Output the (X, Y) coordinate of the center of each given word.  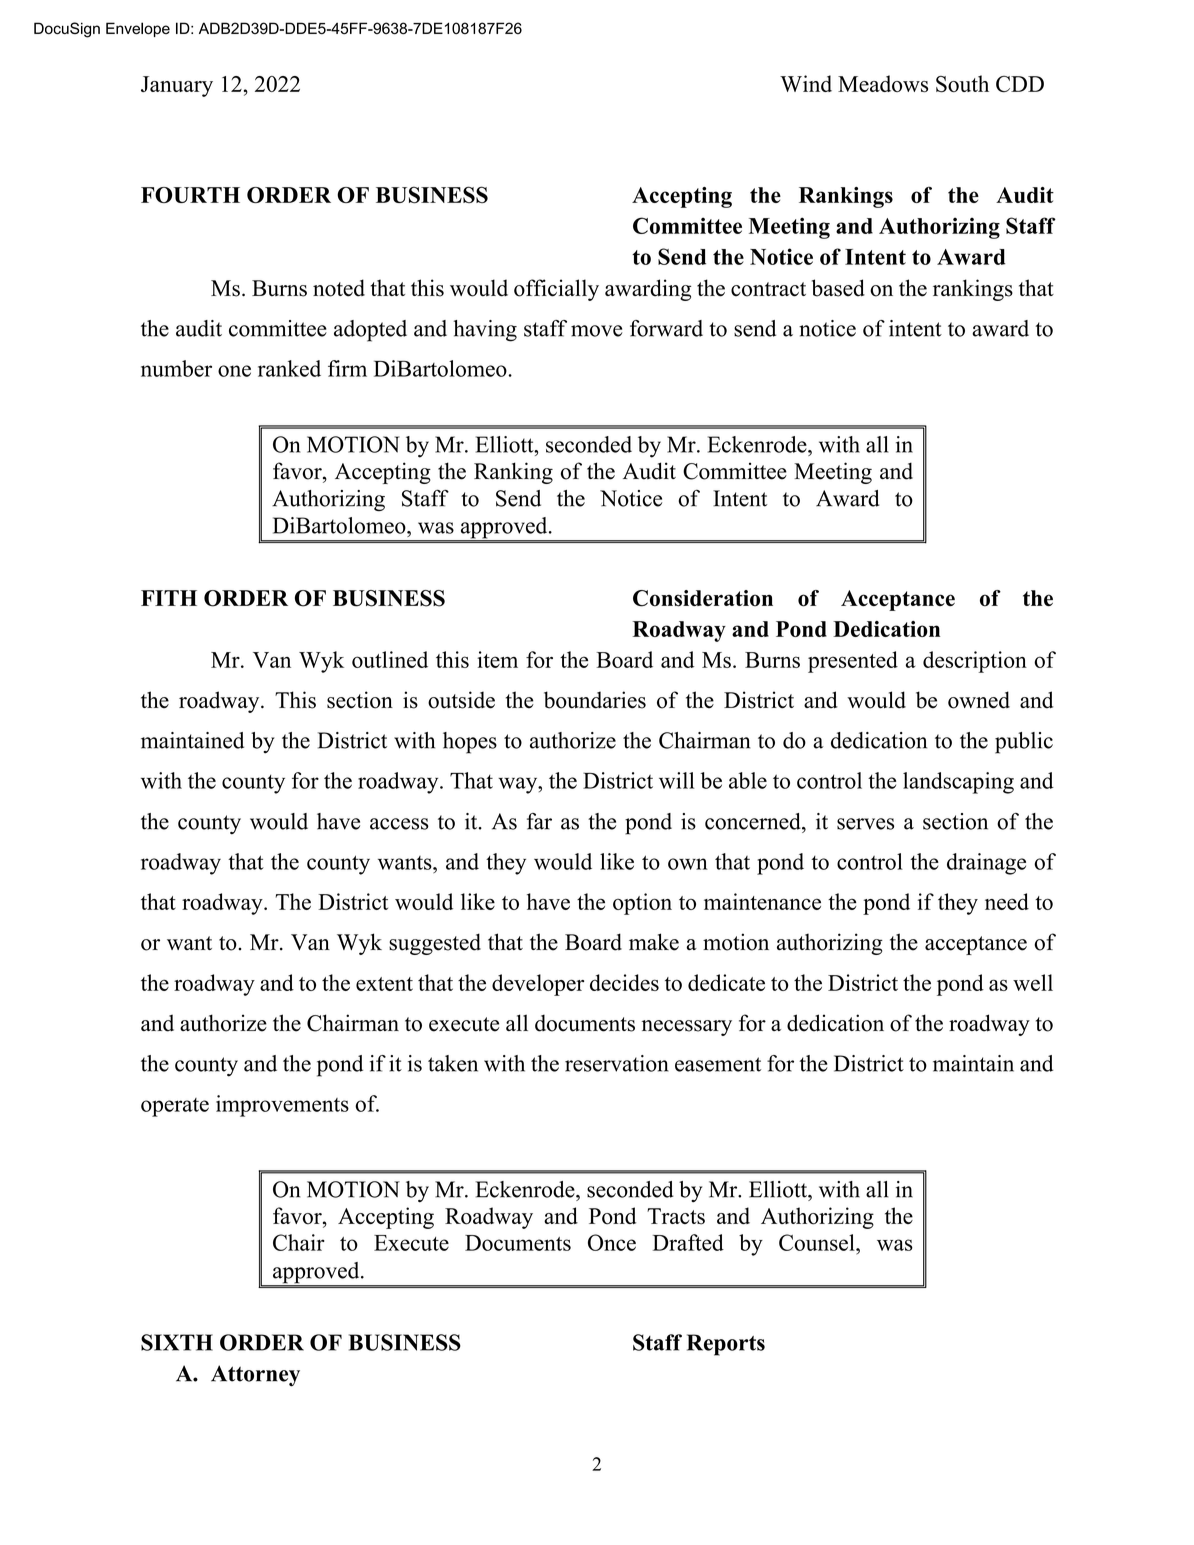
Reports (726, 1345)
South (962, 84)
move (596, 331)
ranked (289, 368)
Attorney (255, 1376)
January (177, 86)
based (838, 288)
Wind (806, 83)
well (1033, 982)
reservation (617, 1063)
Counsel (818, 1242)
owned (979, 700)
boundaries (595, 700)
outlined (390, 659)
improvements (282, 1106)
